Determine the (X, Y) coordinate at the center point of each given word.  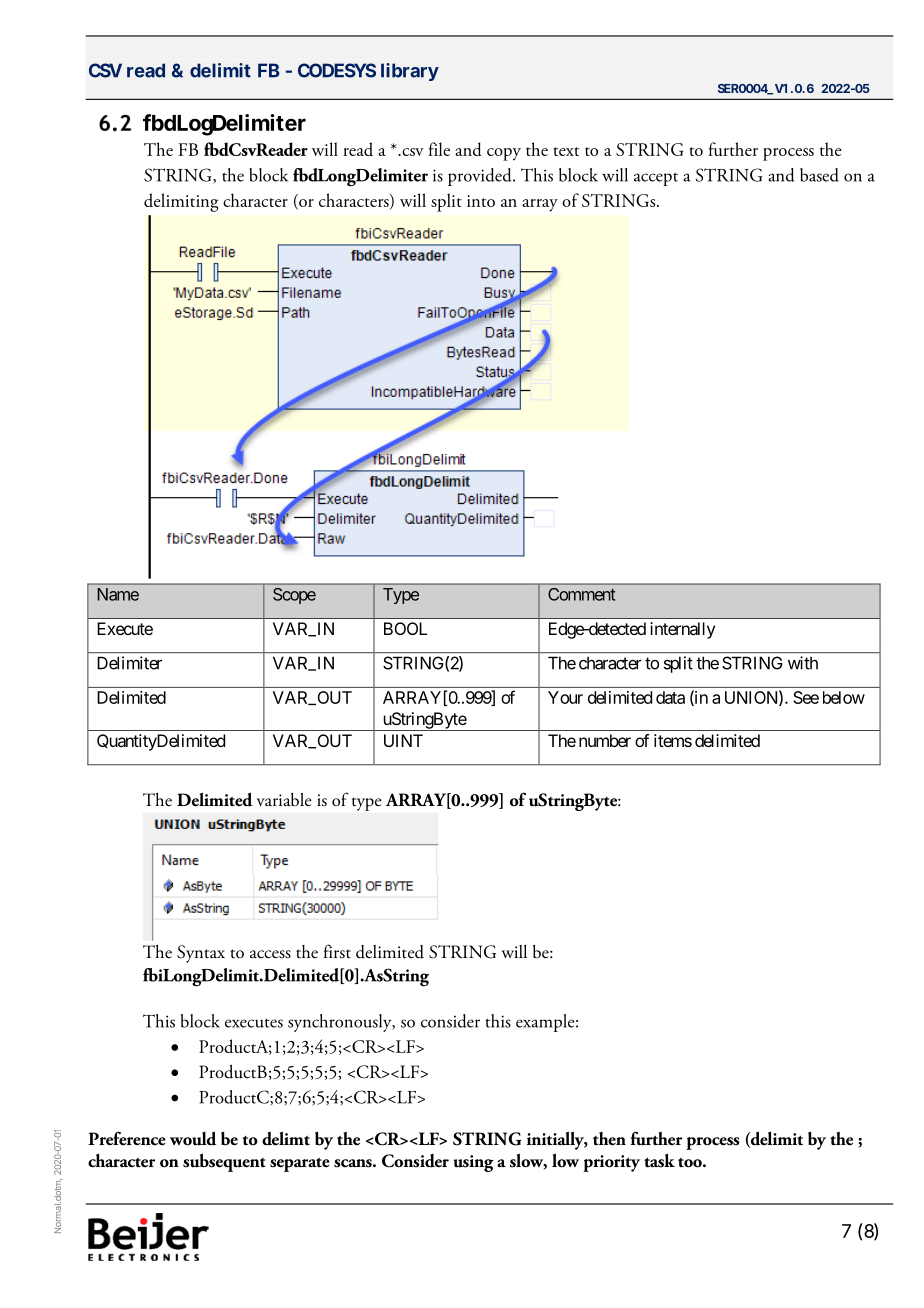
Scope (294, 596)
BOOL (405, 628)
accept (656, 179)
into (481, 201)
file (439, 149)
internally (682, 630)
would (193, 1138)
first (337, 951)
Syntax (201, 954)
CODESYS (337, 70)
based (819, 175)
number (605, 740)
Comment (582, 594)
